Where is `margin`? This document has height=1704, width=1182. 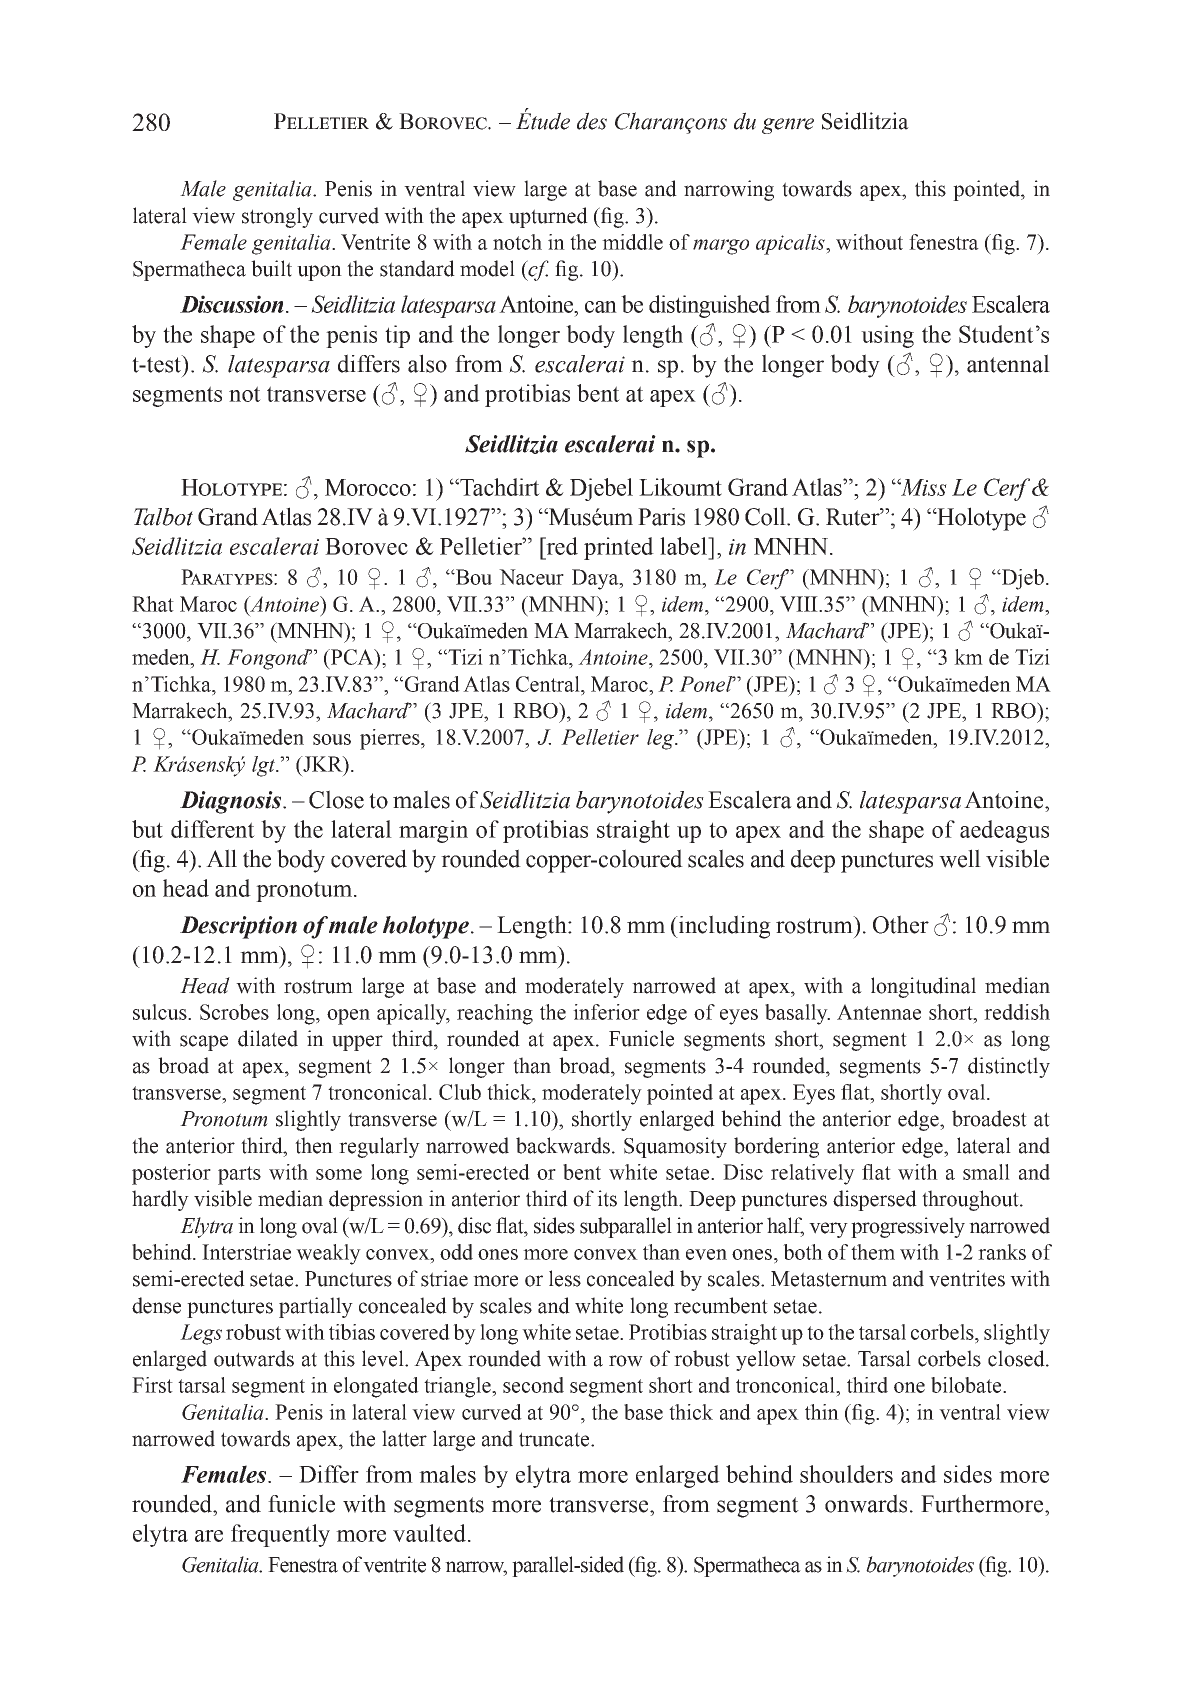
margin is located at coordinates (433, 831).
